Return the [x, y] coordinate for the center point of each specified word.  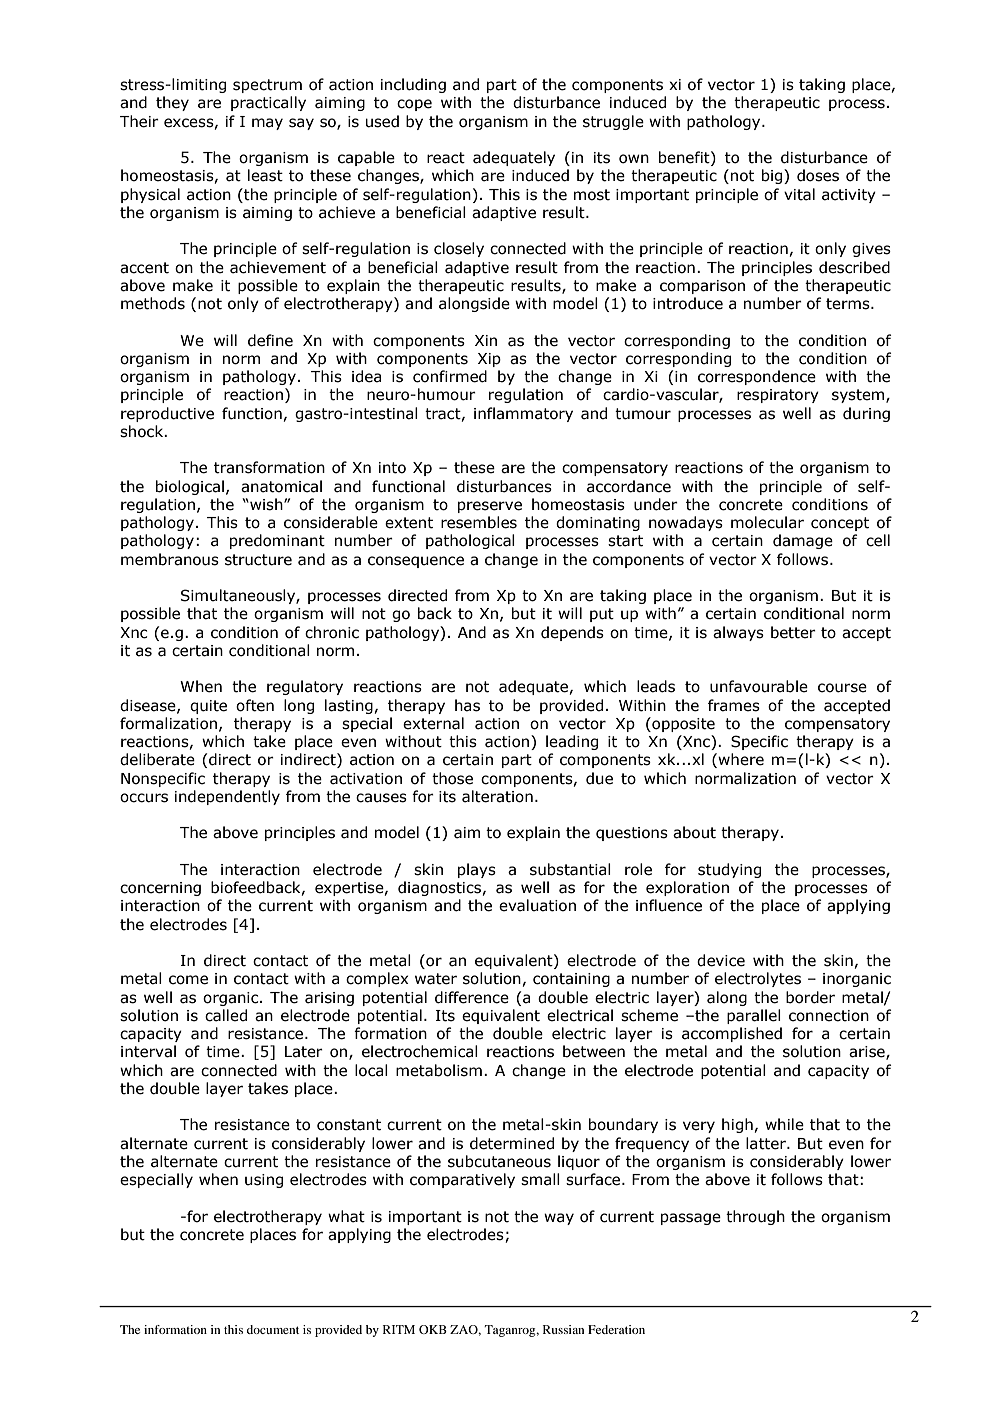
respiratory [778, 396]
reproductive [167, 414]
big [773, 176]
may [267, 124]
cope [414, 105]
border [810, 997]
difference [472, 997]
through [755, 1217]
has [467, 705]
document [273, 1329]
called [226, 1015]
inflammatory [523, 414]
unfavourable [759, 686]
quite [208, 707]
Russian [563, 1329]
